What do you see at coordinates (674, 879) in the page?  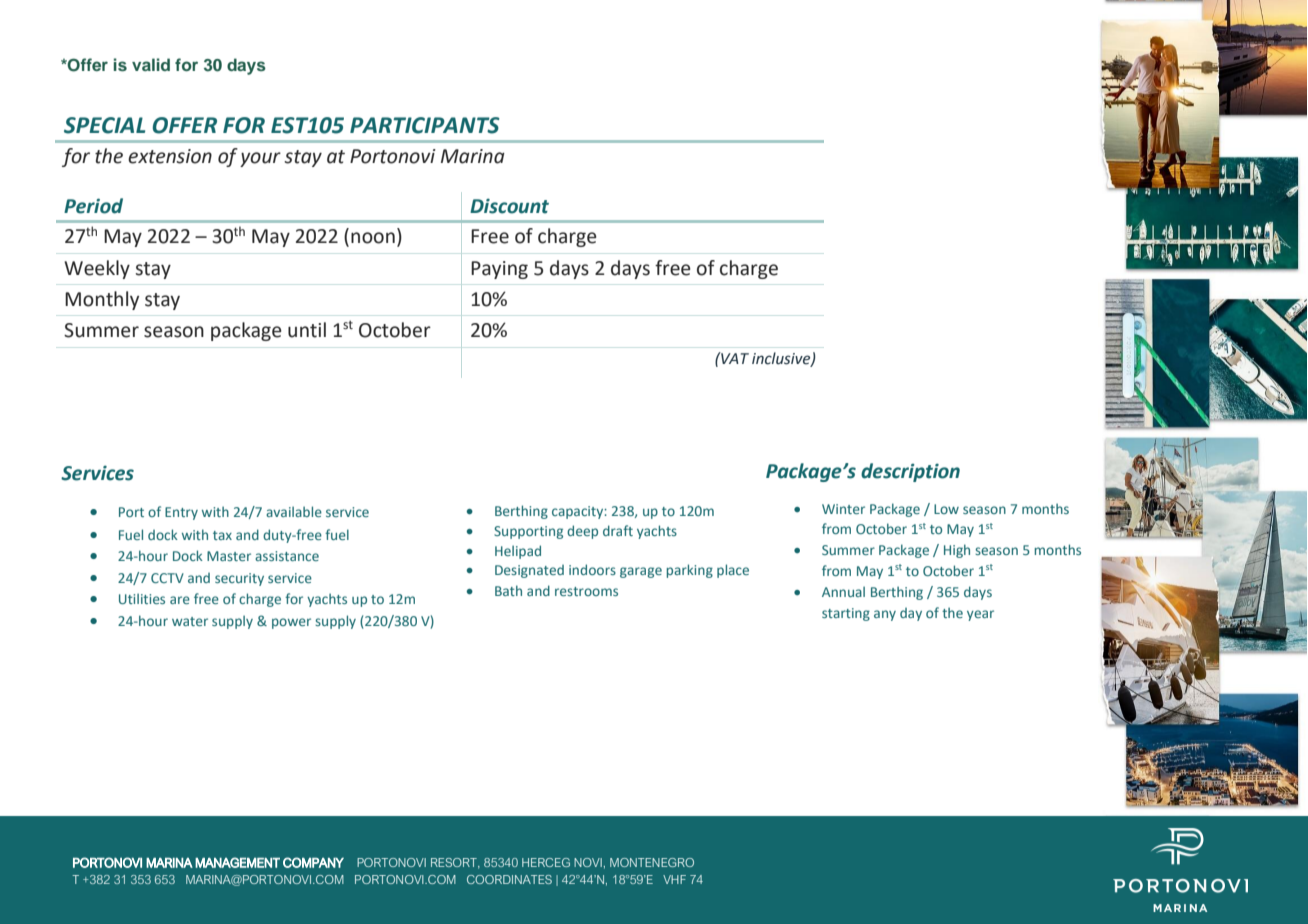 I see `VHF` at bounding box center [674, 879].
